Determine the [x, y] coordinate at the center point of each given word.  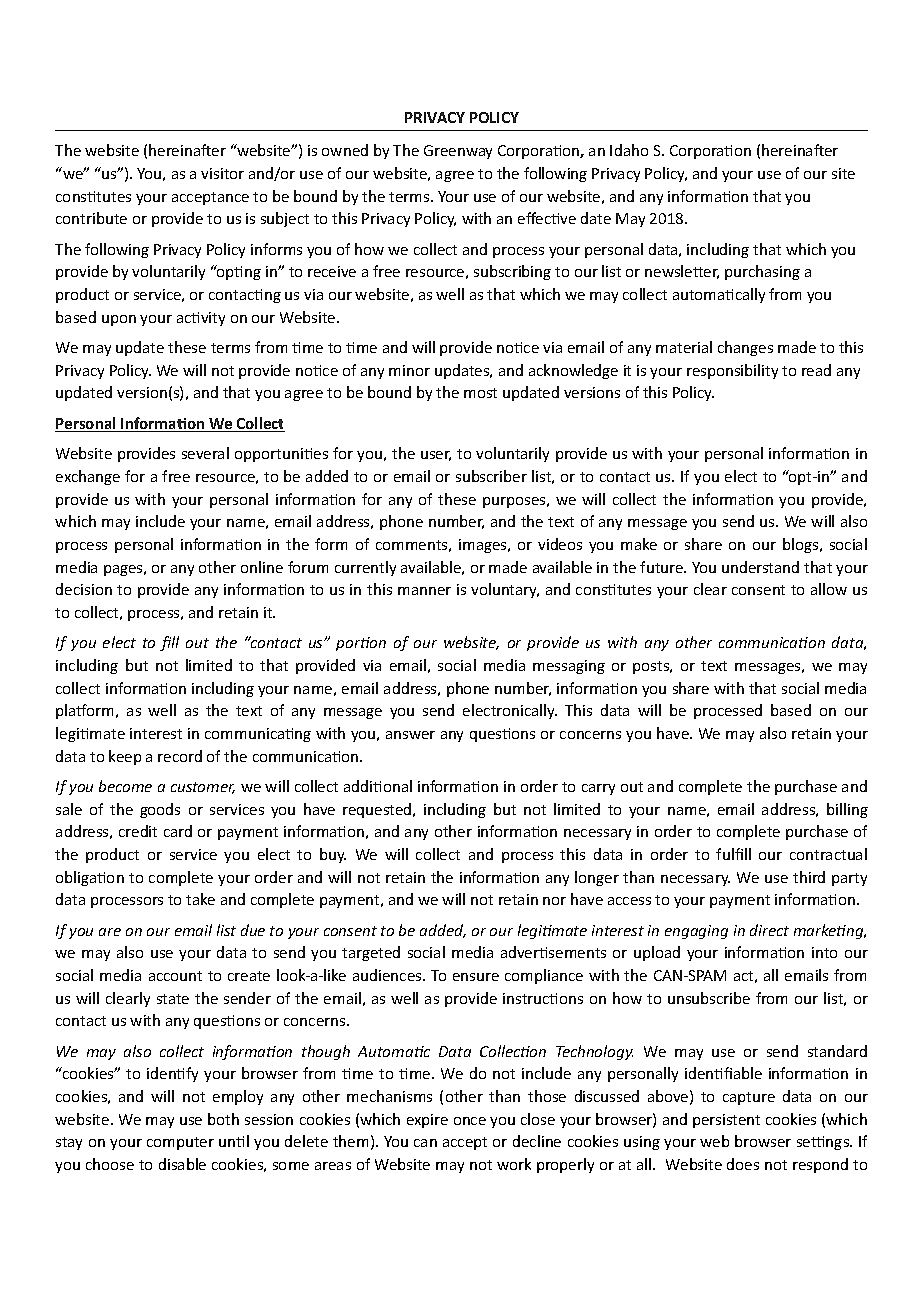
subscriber [491, 476]
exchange [88, 477]
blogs [802, 545]
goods [160, 810]
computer [180, 1143]
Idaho [629, 150]
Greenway [458, 152]
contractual [828, 854]
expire [427, 1121]
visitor [222, 173]
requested [378, 810]
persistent [726, 1121]
